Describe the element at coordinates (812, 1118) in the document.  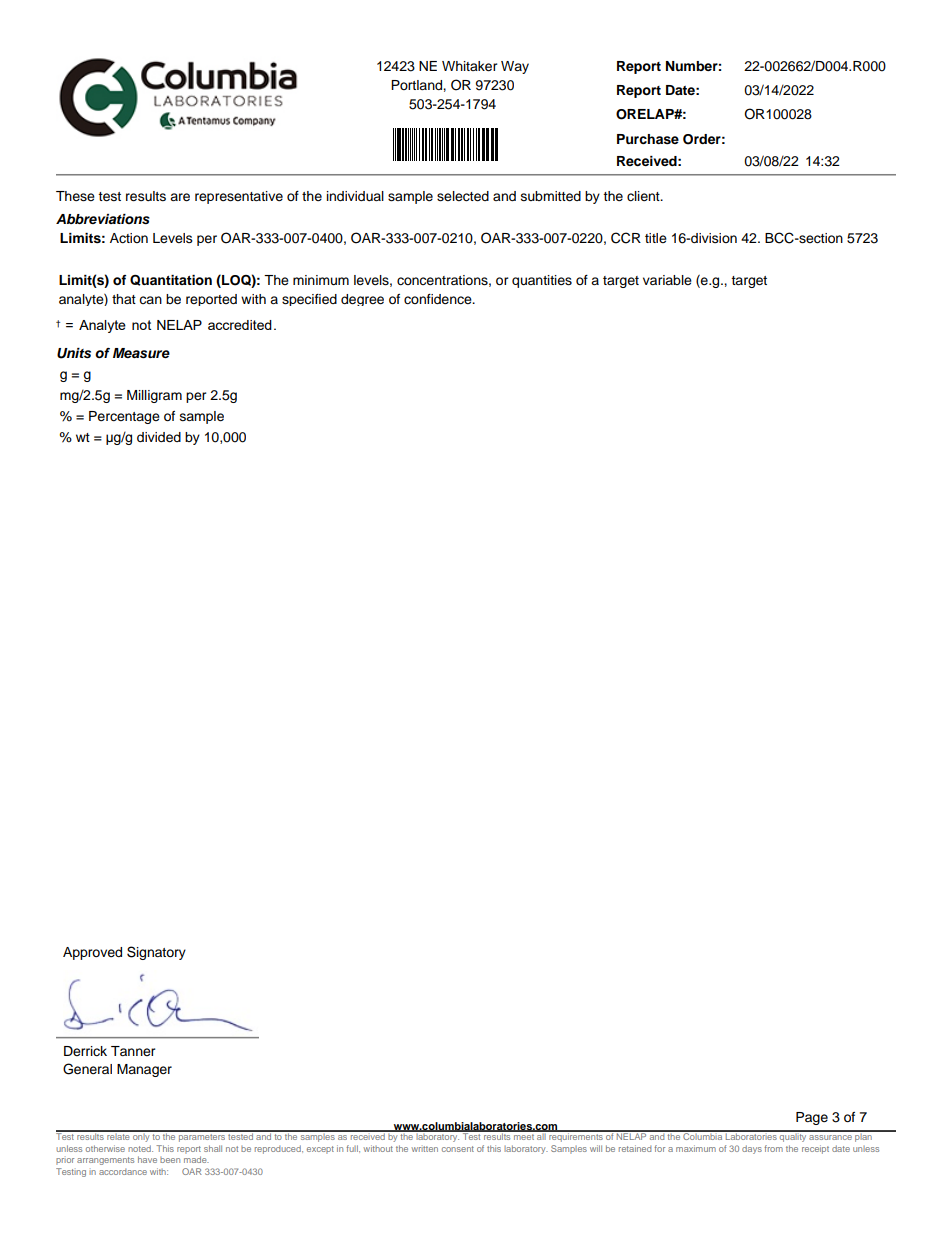
I see `Page` at that location.
